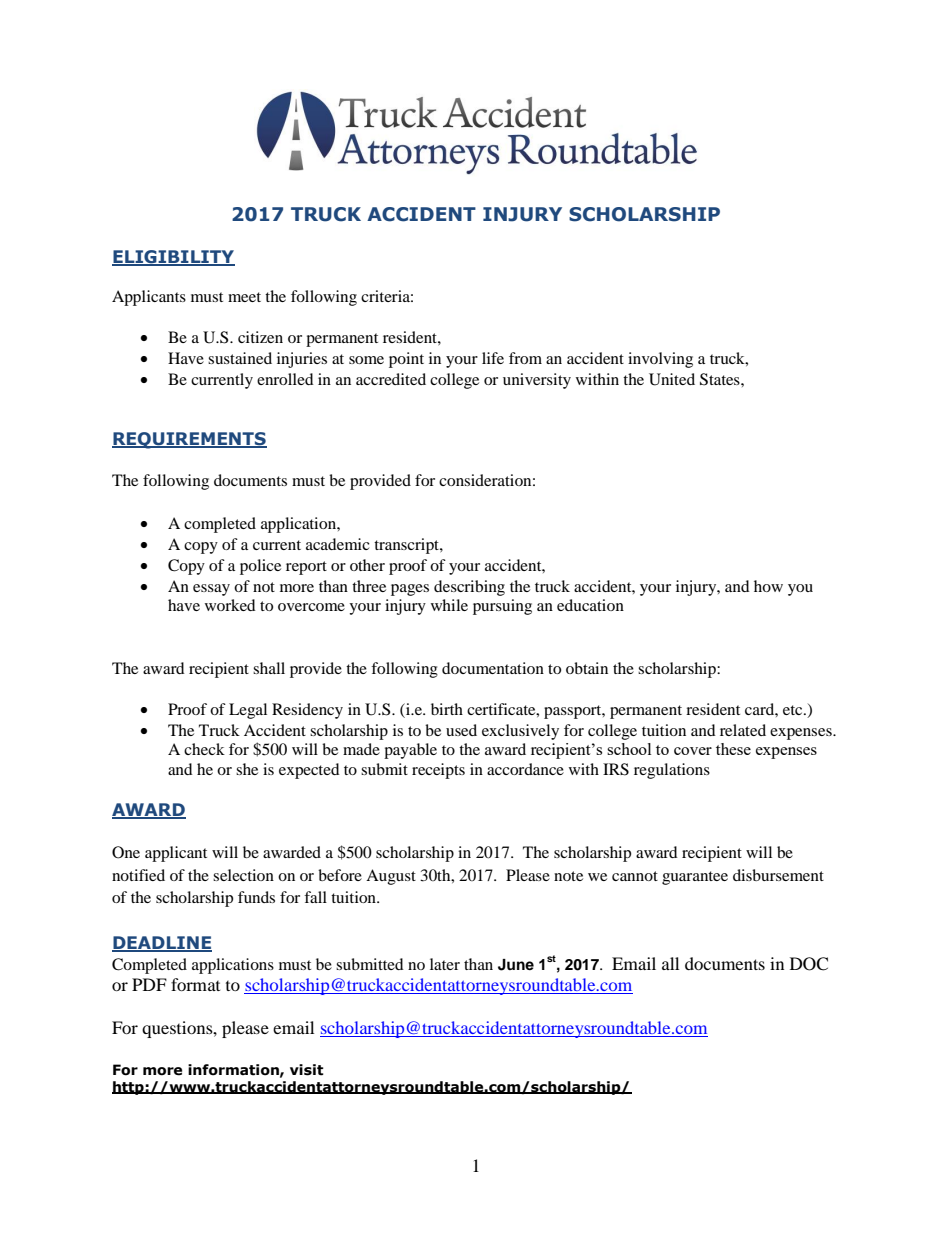 The image size is (952, 1233). What do you see at coordinates (445, 964) in the document?
I see `later` at bounding box center [445, 964].
